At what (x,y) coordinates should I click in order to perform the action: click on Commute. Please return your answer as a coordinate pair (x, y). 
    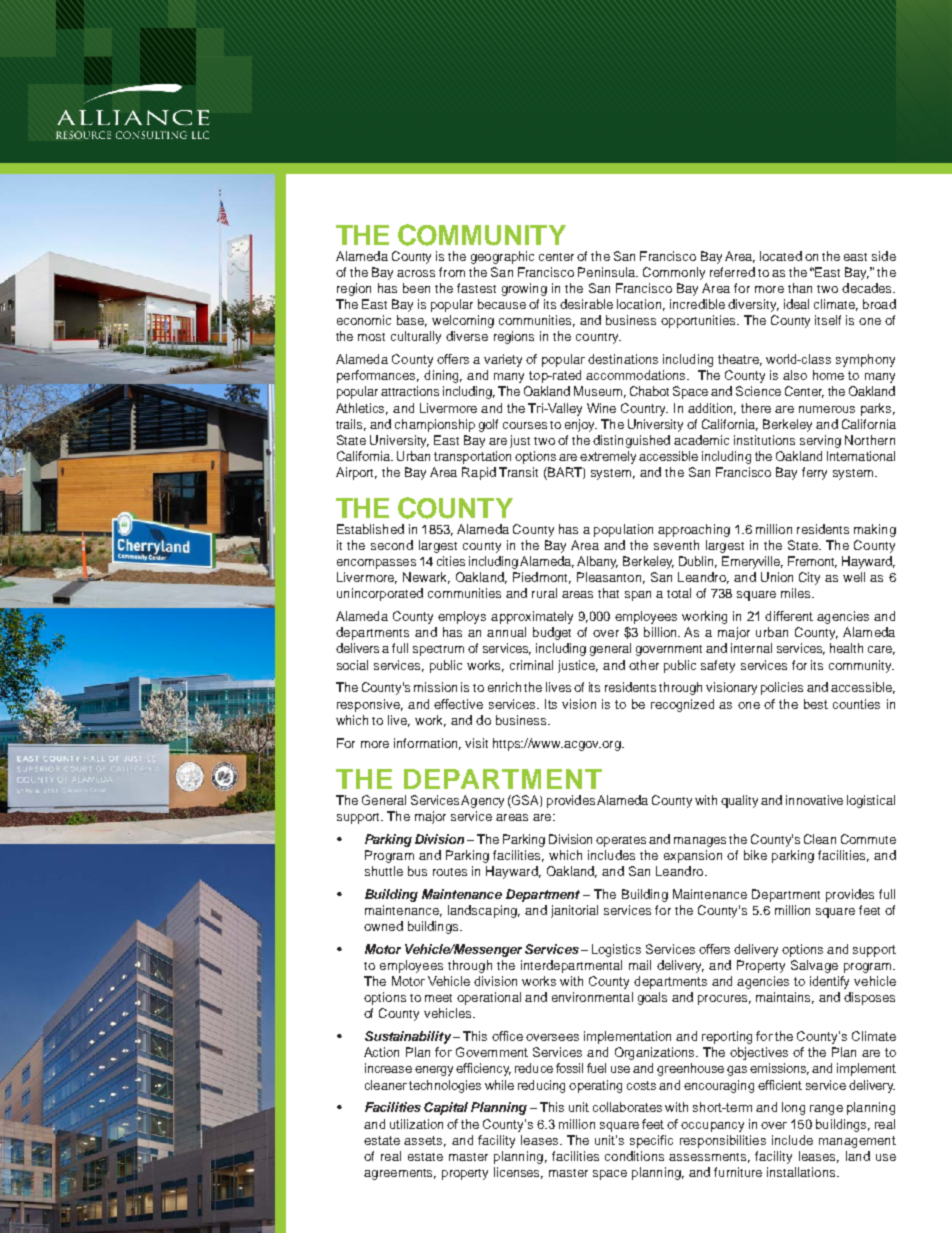
    Looking at the image, I should click on (868, 839).
